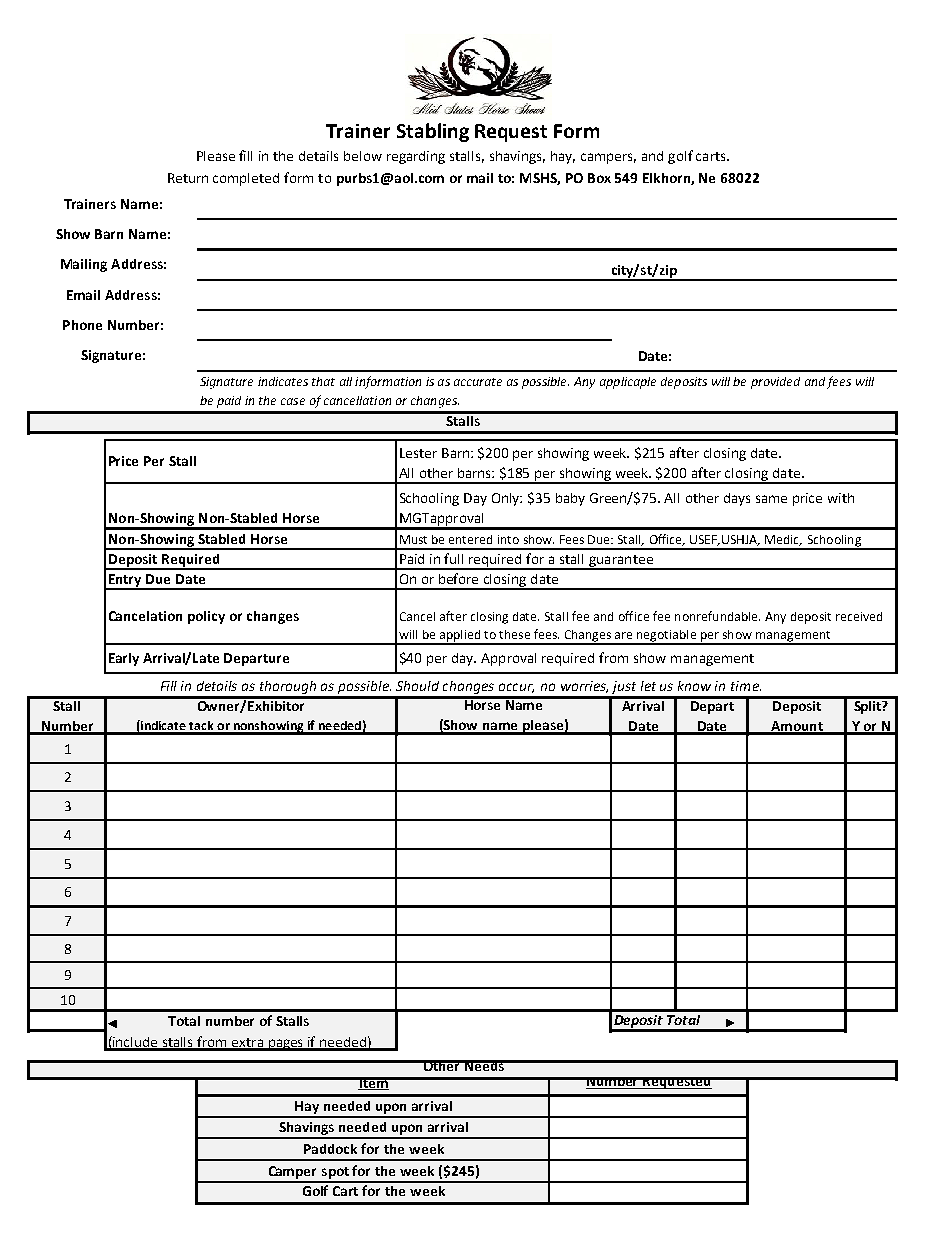 The width and height of the screenshot is (952, 1233). Describe the element at coordinates (330, 1149) in the screenshot. I see `Paddock` at that location.
